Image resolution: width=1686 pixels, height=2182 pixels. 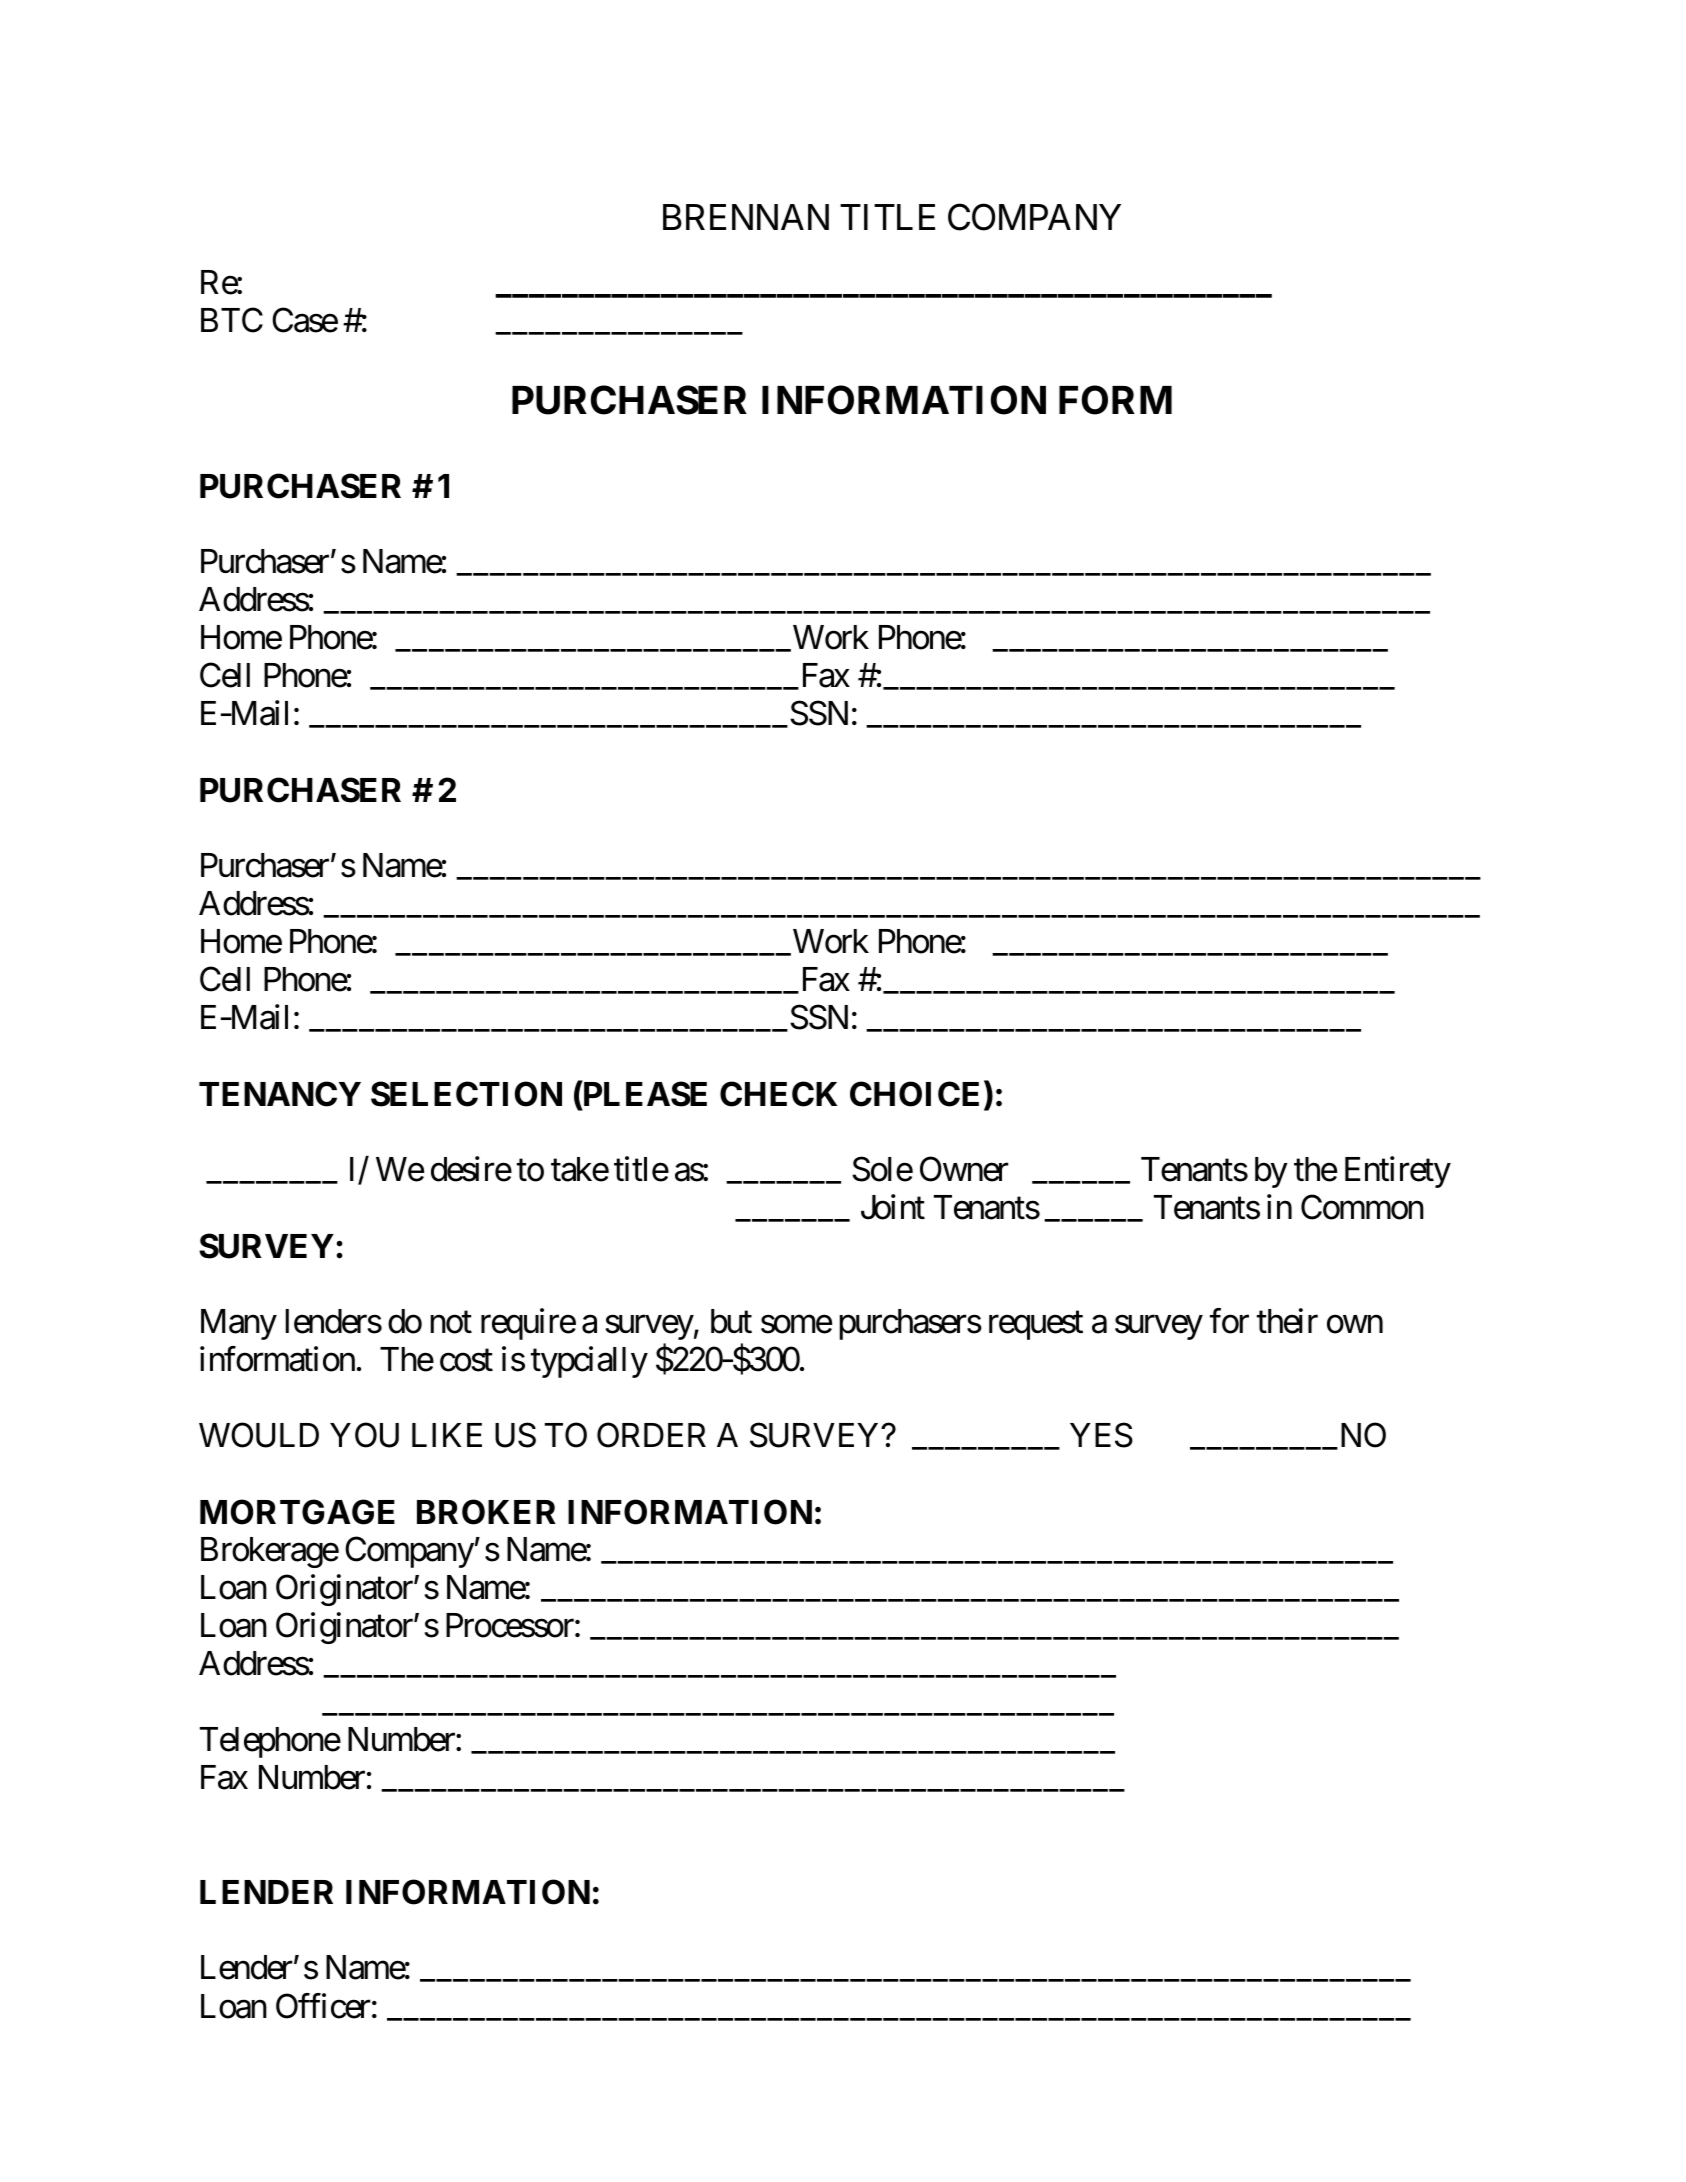 What do you see at coordinates (232, 320) in the screenshot?
I see `BTC` at bounding box center [232, 320].
